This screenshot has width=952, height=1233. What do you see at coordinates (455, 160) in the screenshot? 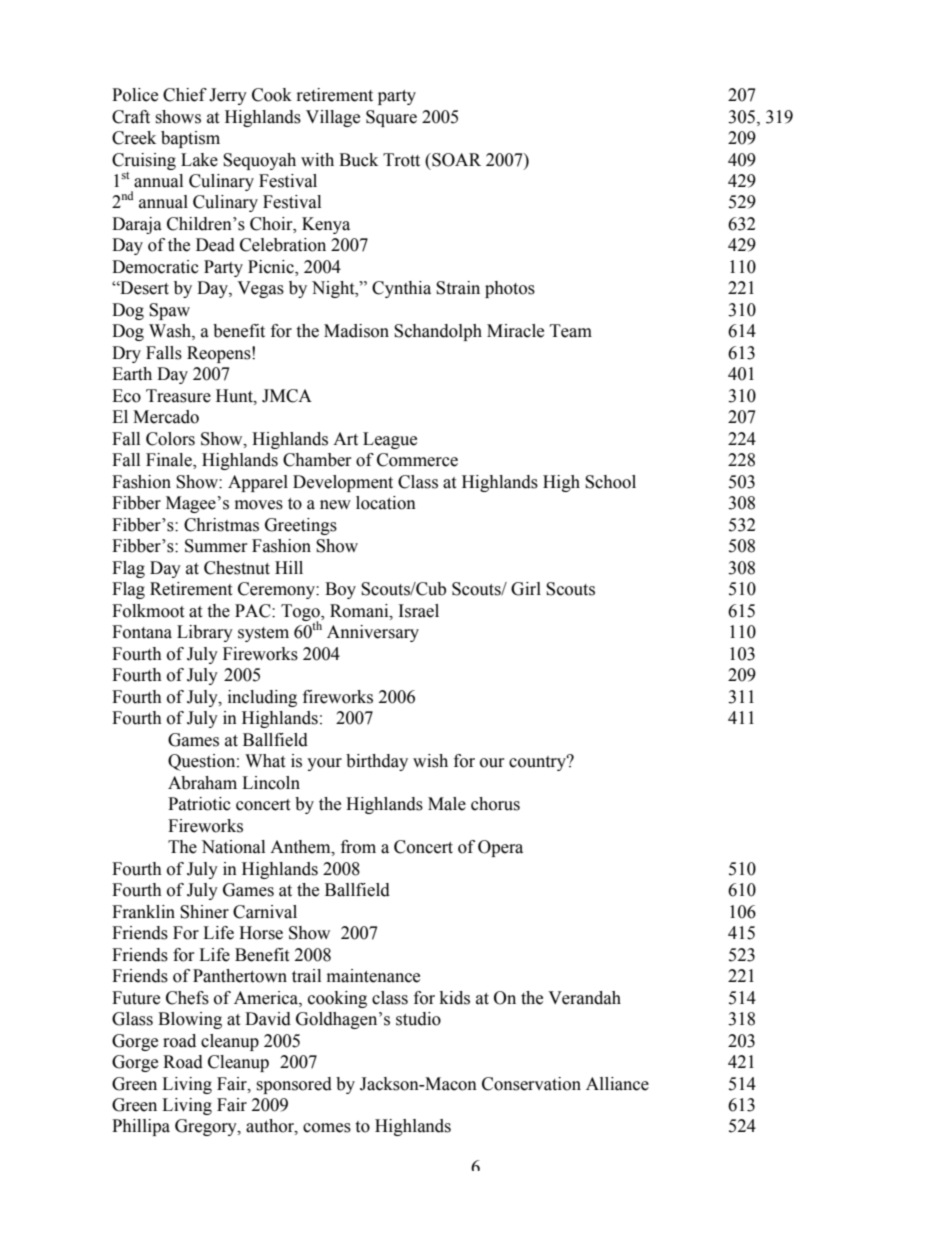
I see `SOAR` at bounding box center [455, 160].
